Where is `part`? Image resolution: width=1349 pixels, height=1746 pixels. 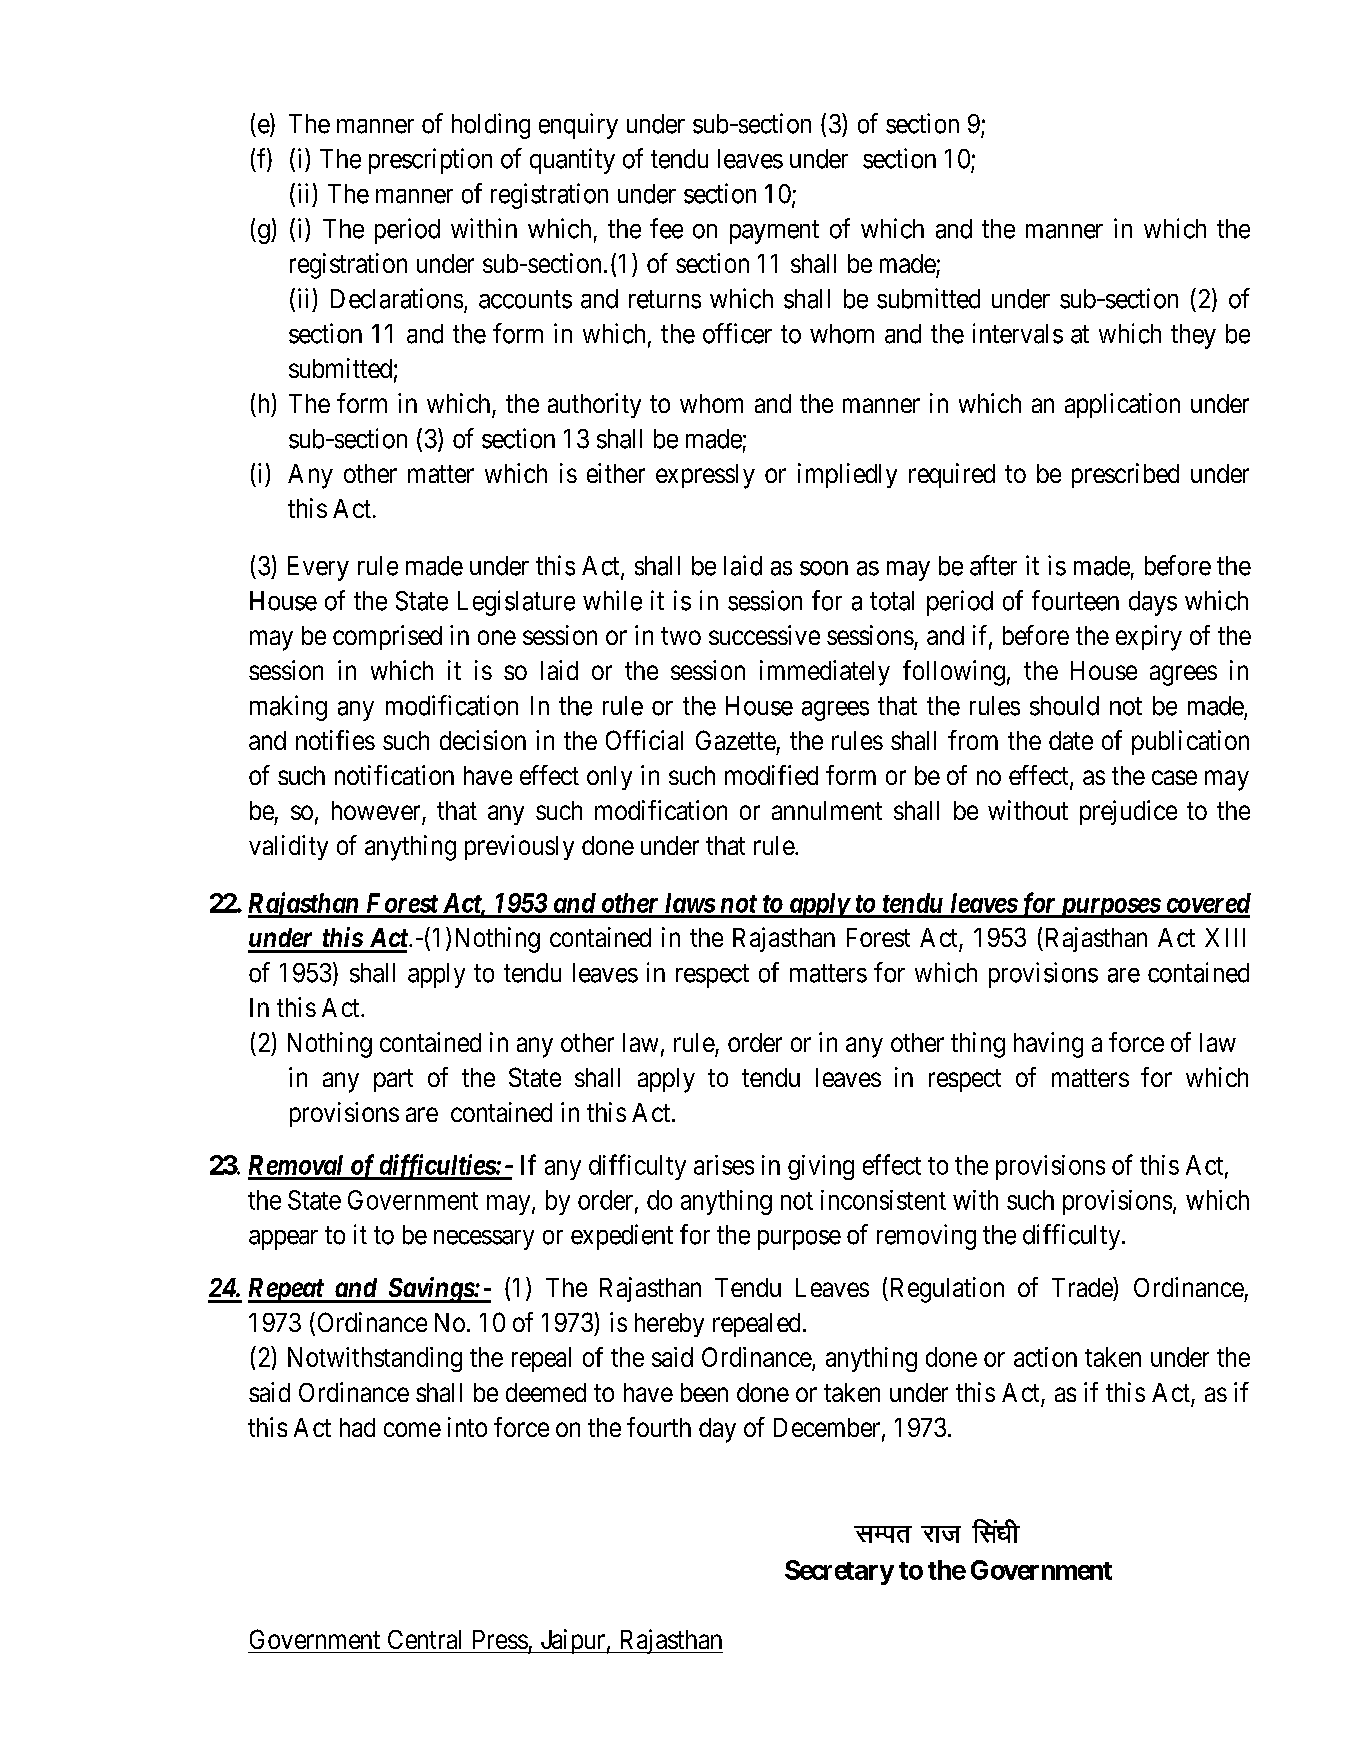 part is located at coordinates (393, 1080).
